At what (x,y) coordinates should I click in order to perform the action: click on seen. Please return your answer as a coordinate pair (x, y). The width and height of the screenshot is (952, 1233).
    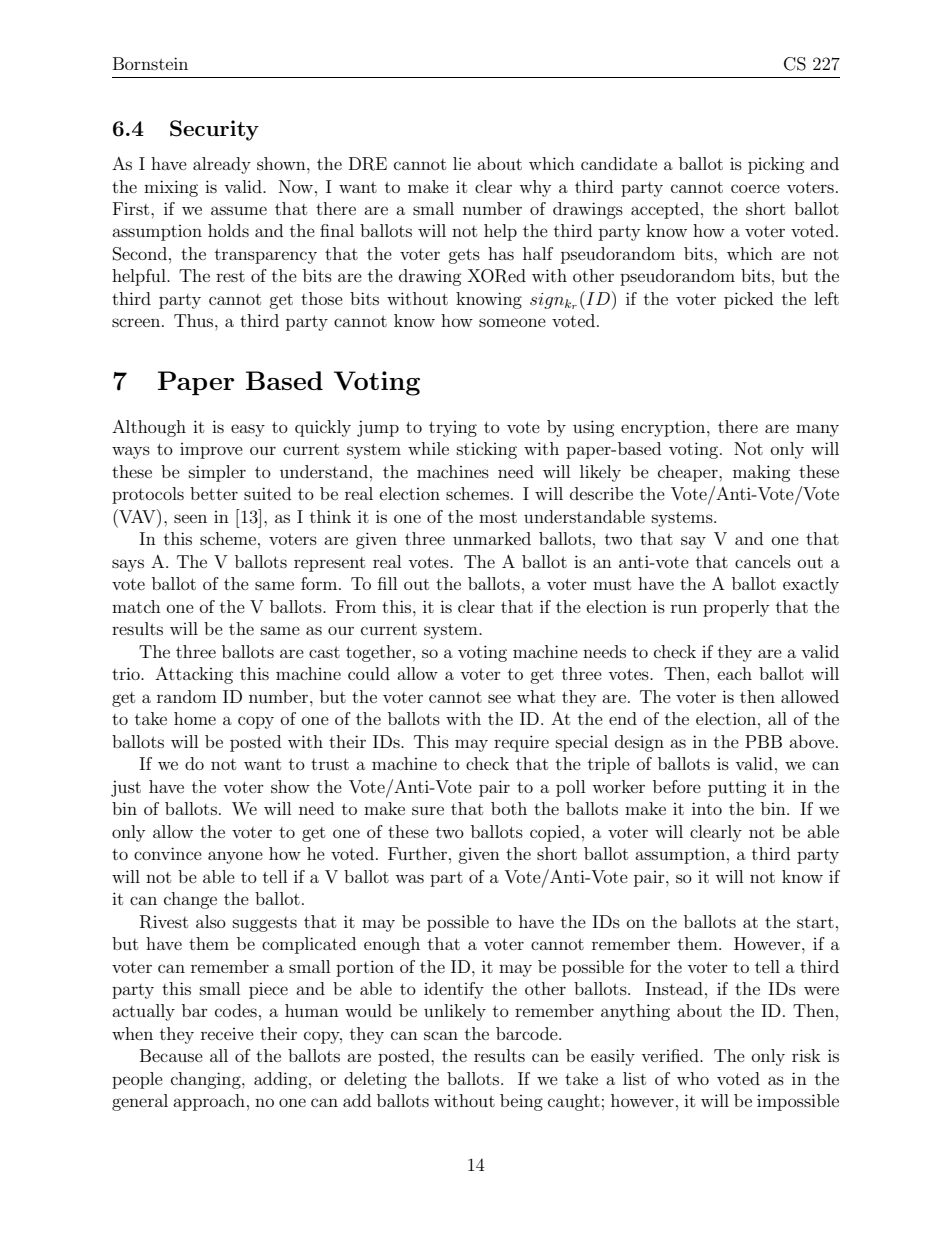
    Looking at the image, I should click on (190, 518).
